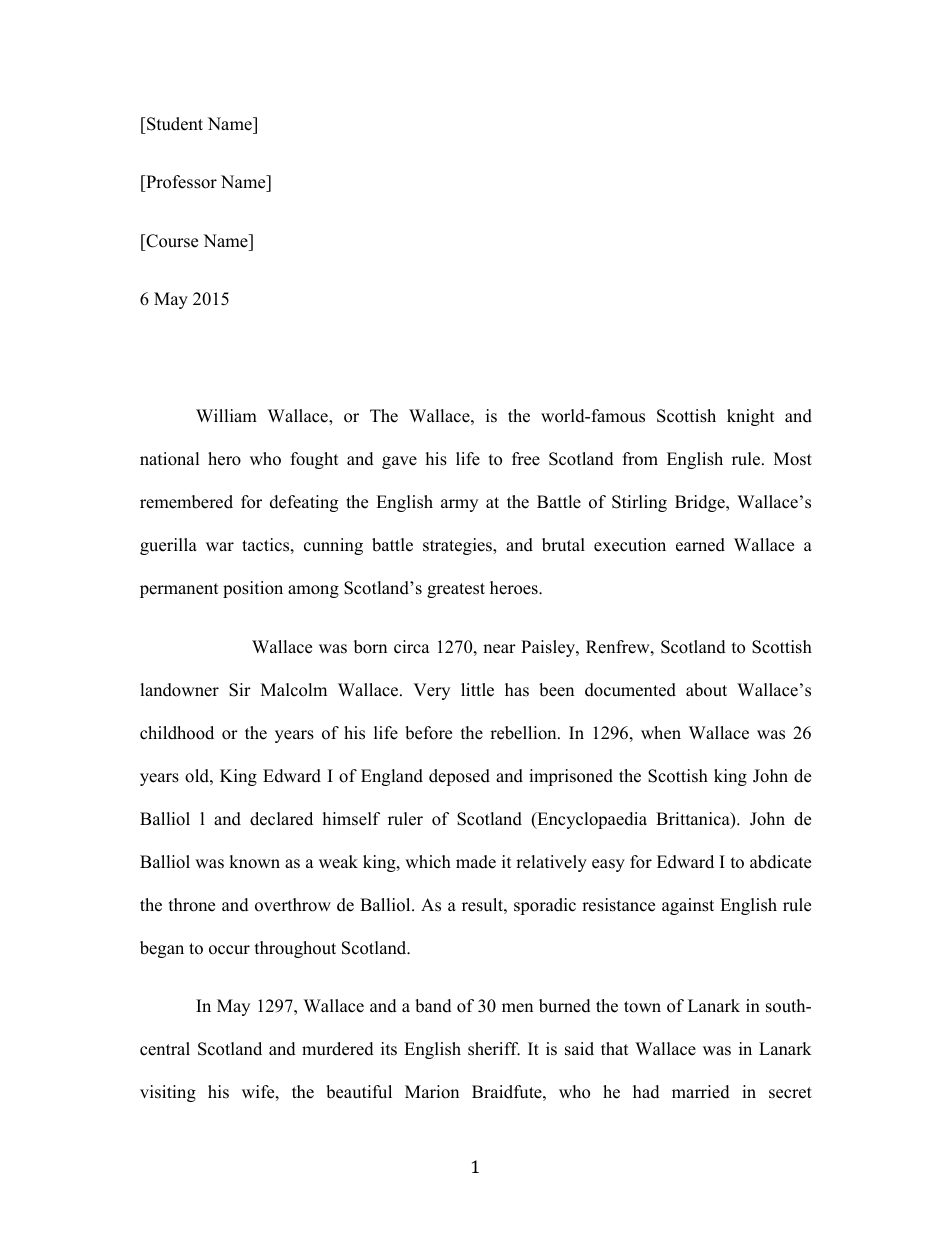  I want to click on Student, so click(174, 124).
